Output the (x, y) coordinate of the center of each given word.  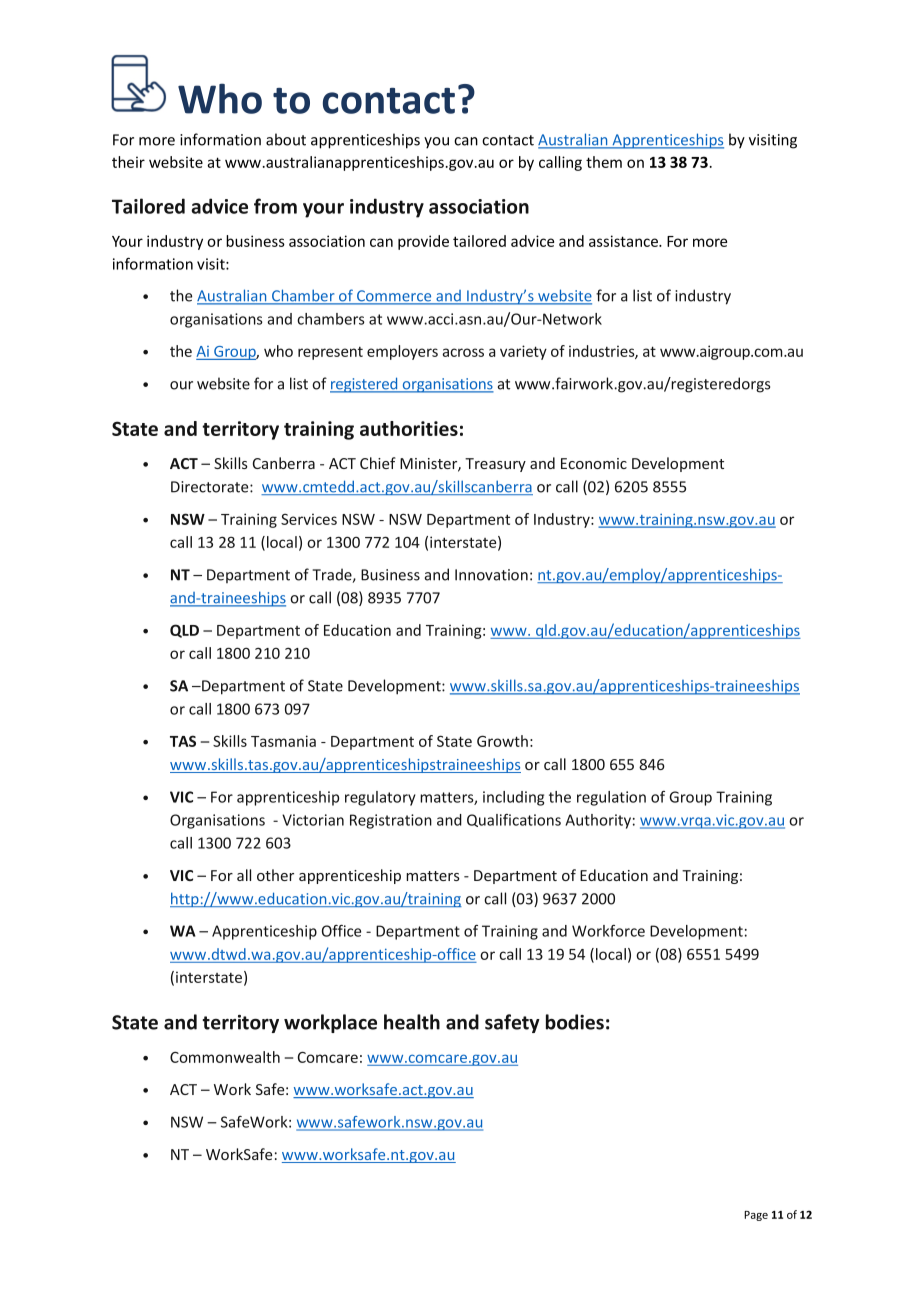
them (604, 162)
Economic (594, 463)
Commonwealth (225, 1057)
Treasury (495, 465)
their (128, 162)
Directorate (211, 487)
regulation (611, 798)
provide (423, 242)
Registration (391, 821)
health (412, 1022)
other (275, 875)
